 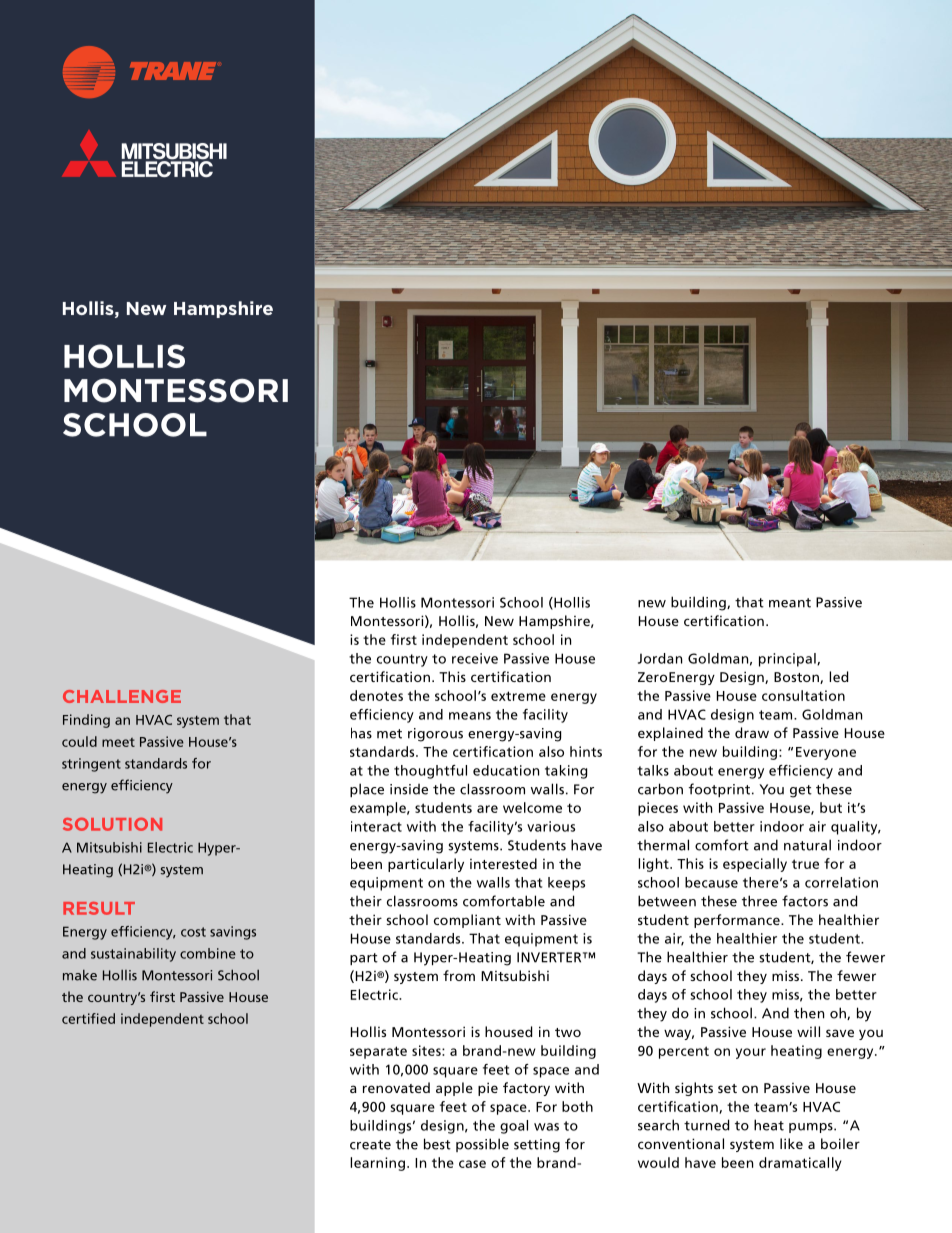 What do you see at coordinates (475, 658) in the document?
I see `receive` at bounding box center [475, 658].
